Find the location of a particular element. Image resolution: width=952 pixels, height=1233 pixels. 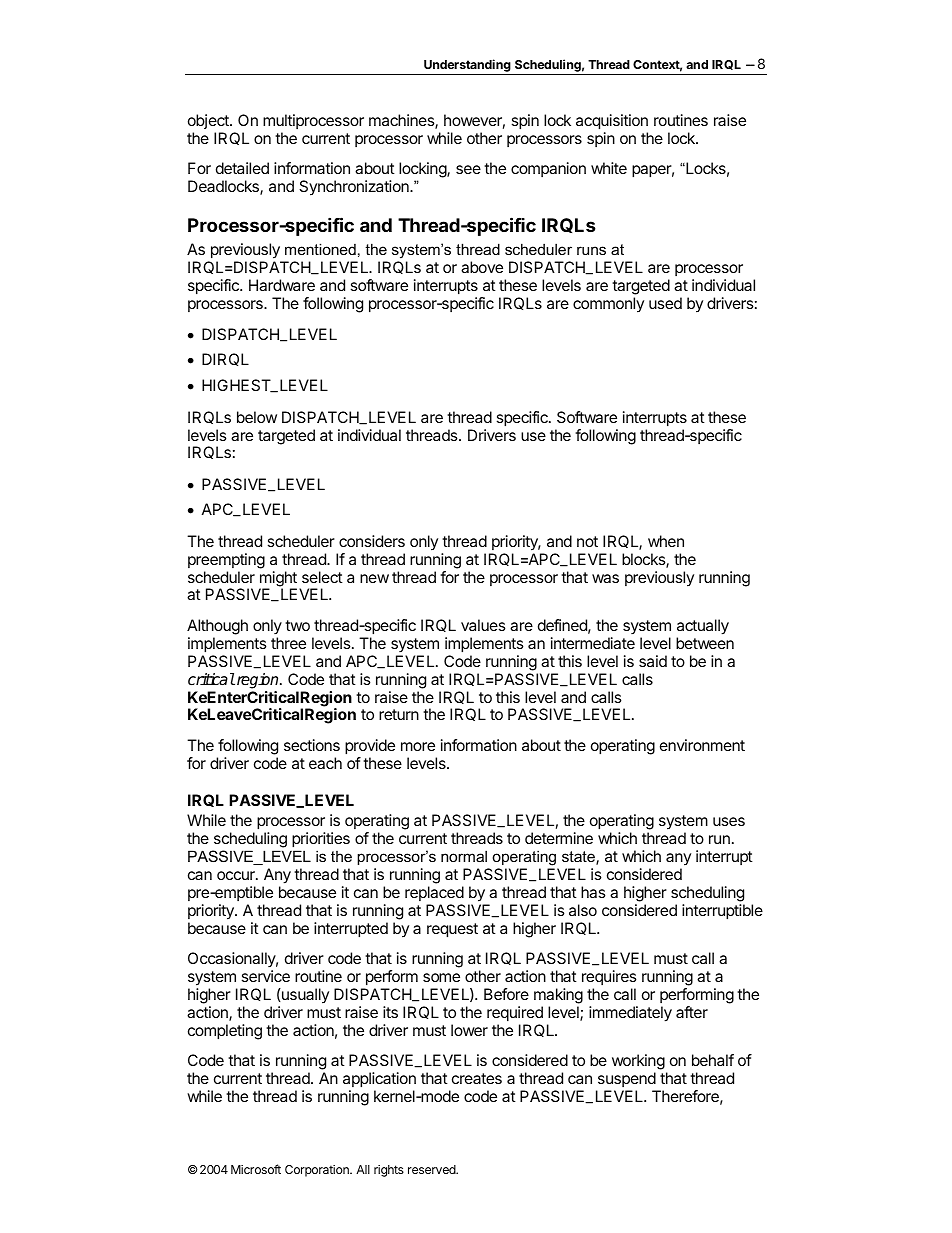

below is located at coordinates (257, 417).
